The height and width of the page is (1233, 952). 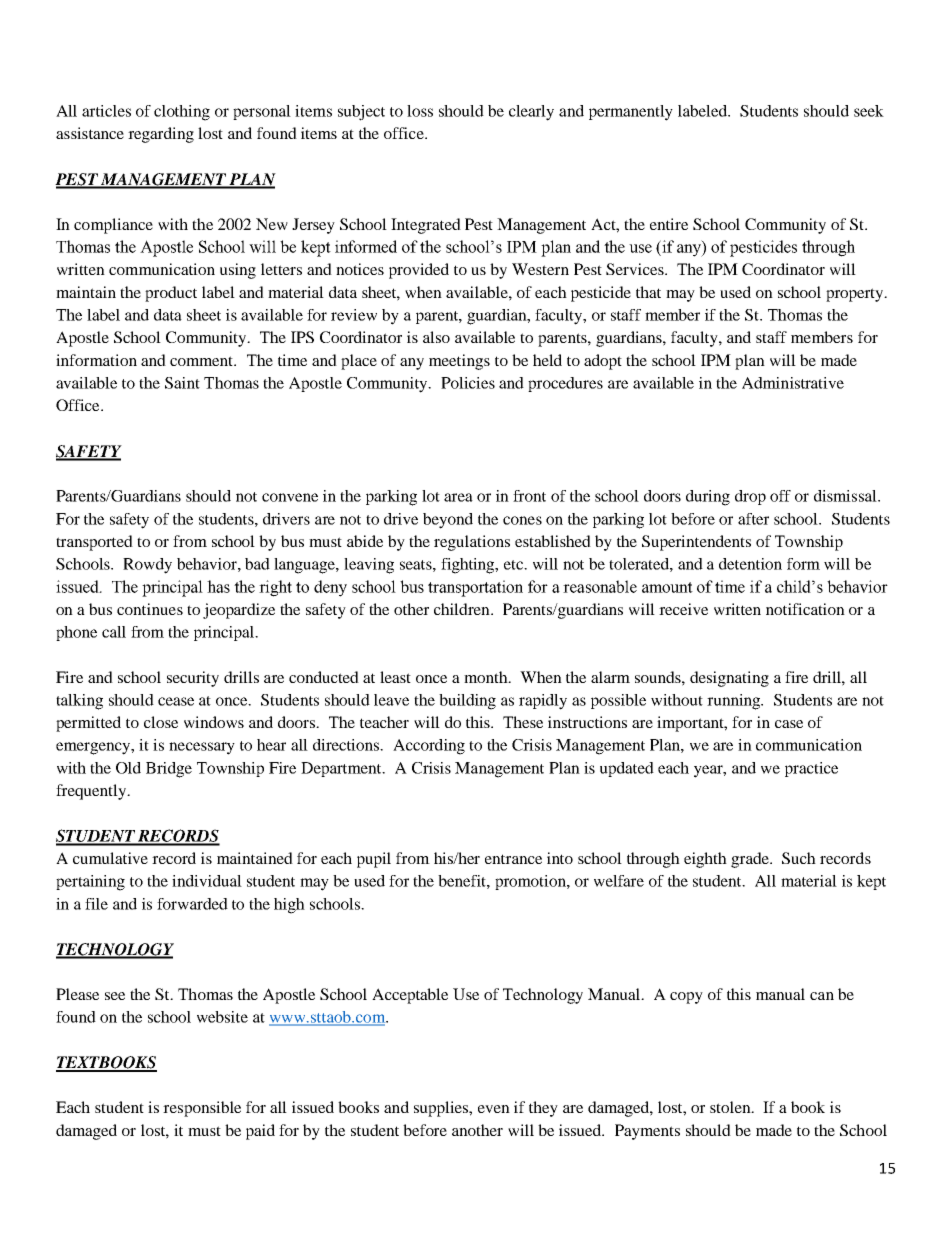 What do you see at coordinates (161, 135) in the page?
I see `regarding` at bounding box center [161, 135].
